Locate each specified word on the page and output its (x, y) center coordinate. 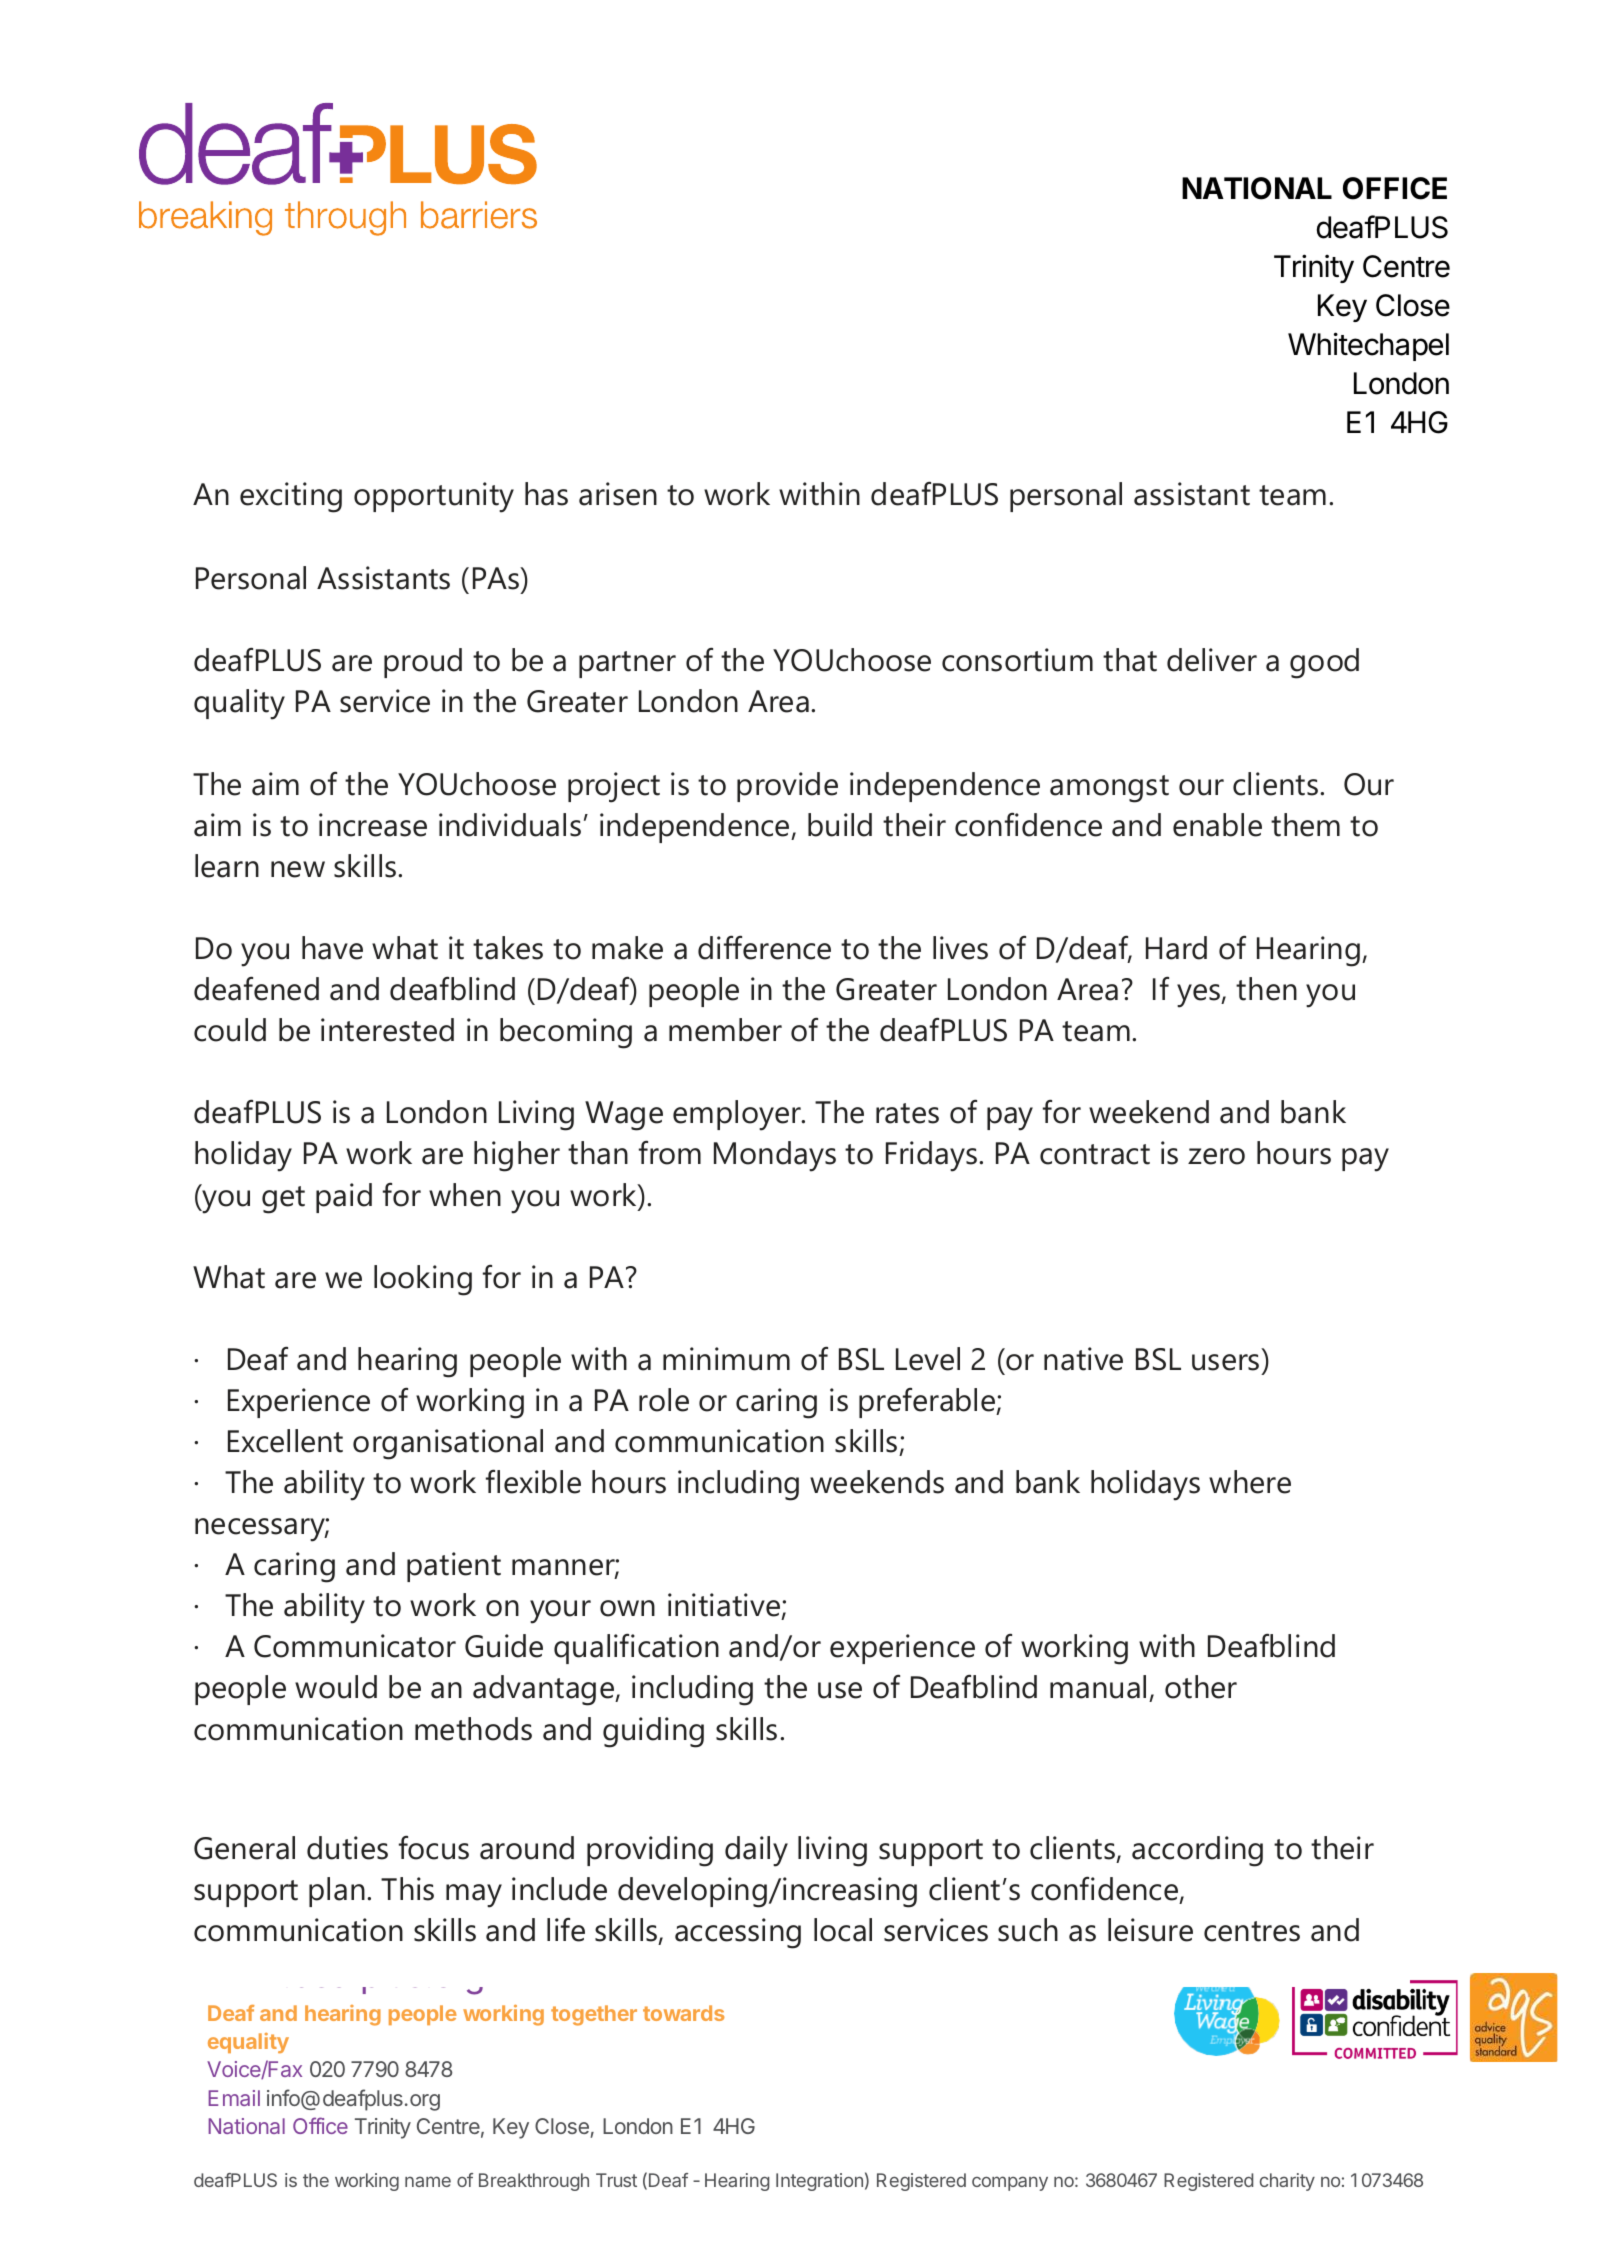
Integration (819, 2182)
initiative (725, 1606)
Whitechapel (1368, 346)
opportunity (434, 497)
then (1266, 989)
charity (1287, 2182)
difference (764, 948)
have (332, 948)
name (428, 2181)
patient (454, 1567)
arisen (618, 494)
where (1250, 1482)
